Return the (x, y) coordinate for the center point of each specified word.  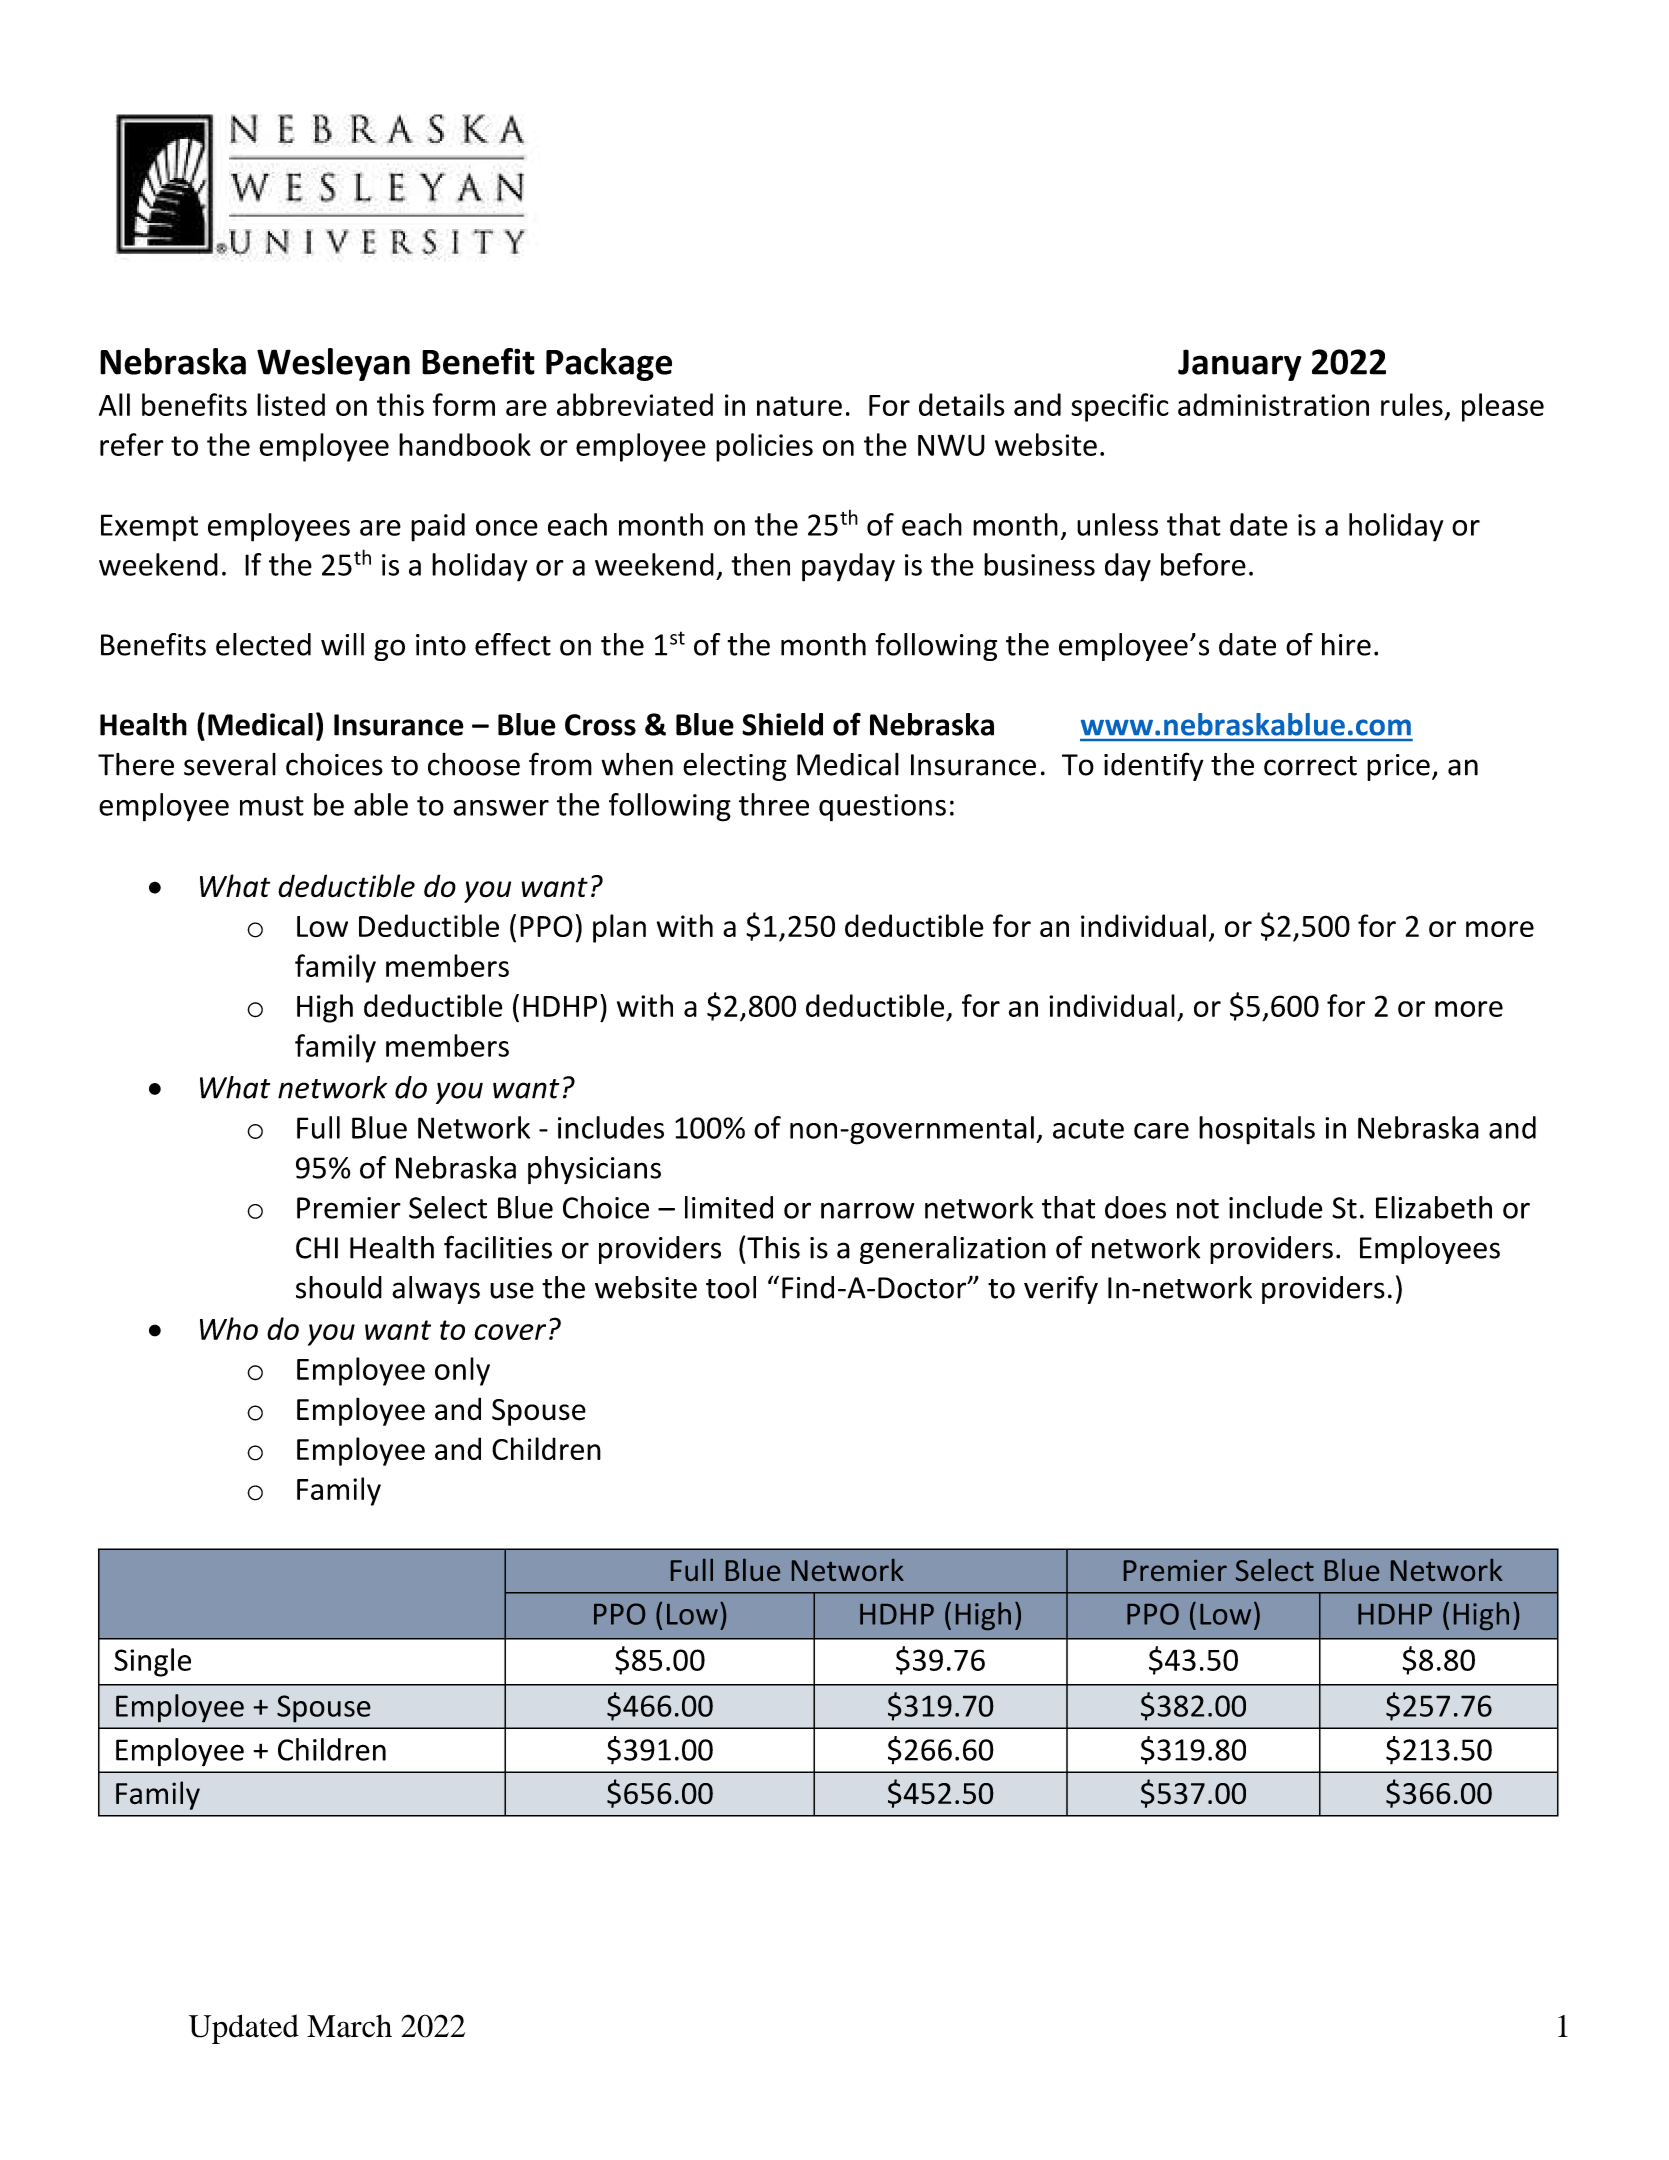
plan (619, 928)
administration (1273, 404)
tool (731, 1287)
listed (291, 404)
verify (1061, 1289)
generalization (953, 1250)
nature (799, 406)
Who (229, 1328)
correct (1310, 766)
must (272, 806)
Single (152, 1662)
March (349, 2026)
